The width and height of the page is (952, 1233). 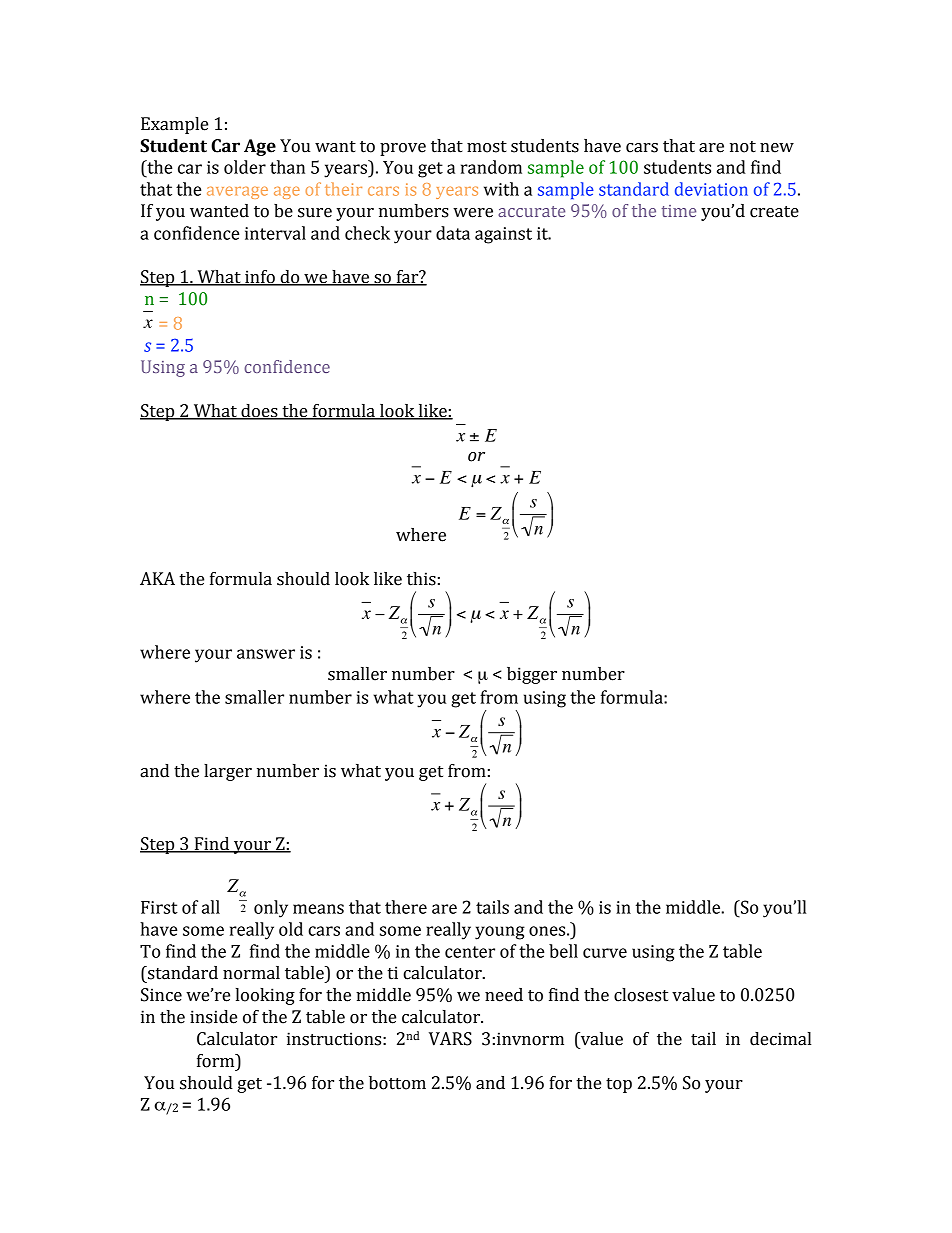 What do you see at coordinates (679, 211) in the page?
I see `time` at bounding box center [679, 211].
